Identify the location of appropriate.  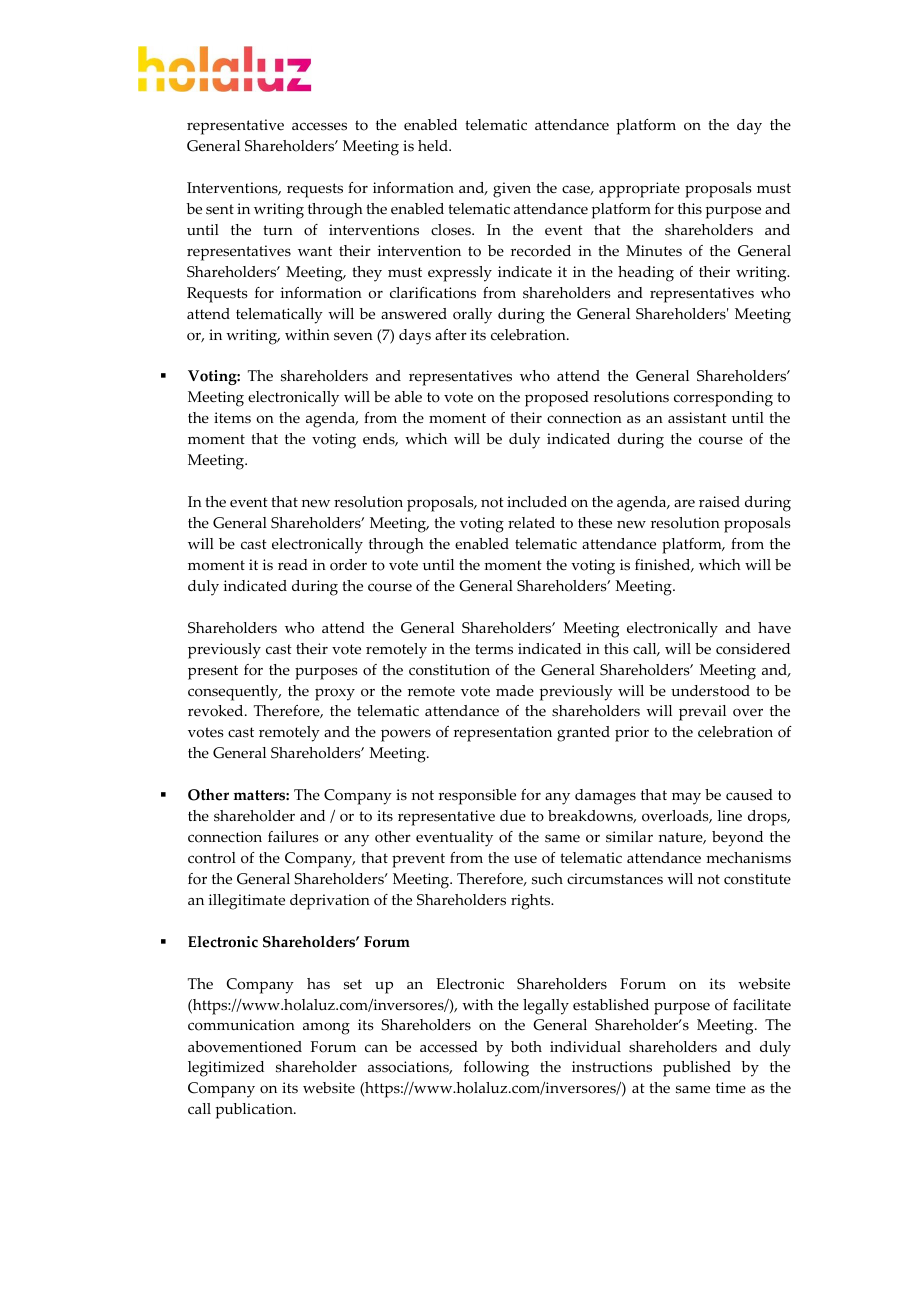
(639, 190).
